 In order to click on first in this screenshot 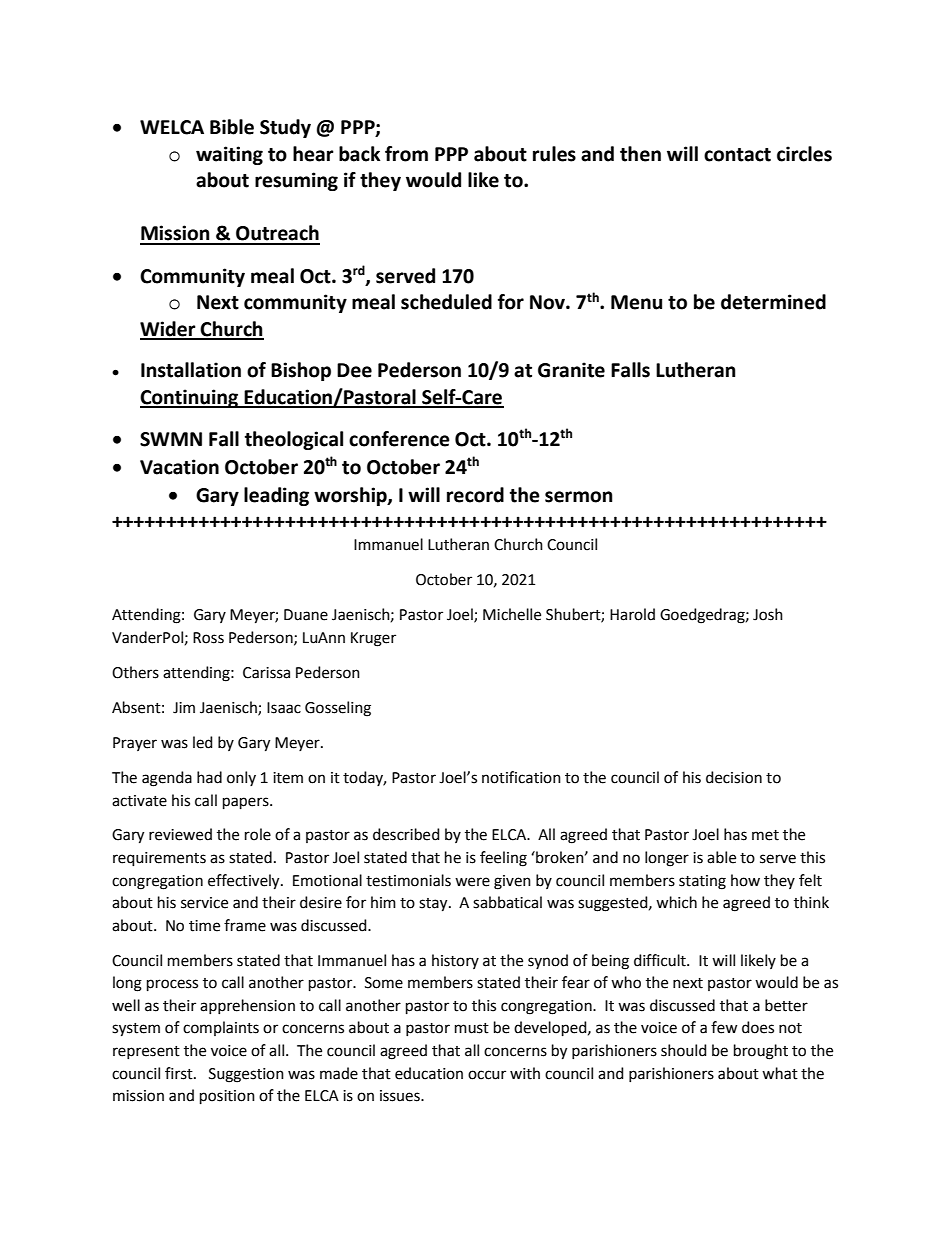, I will do `click(180, 1073)`.
